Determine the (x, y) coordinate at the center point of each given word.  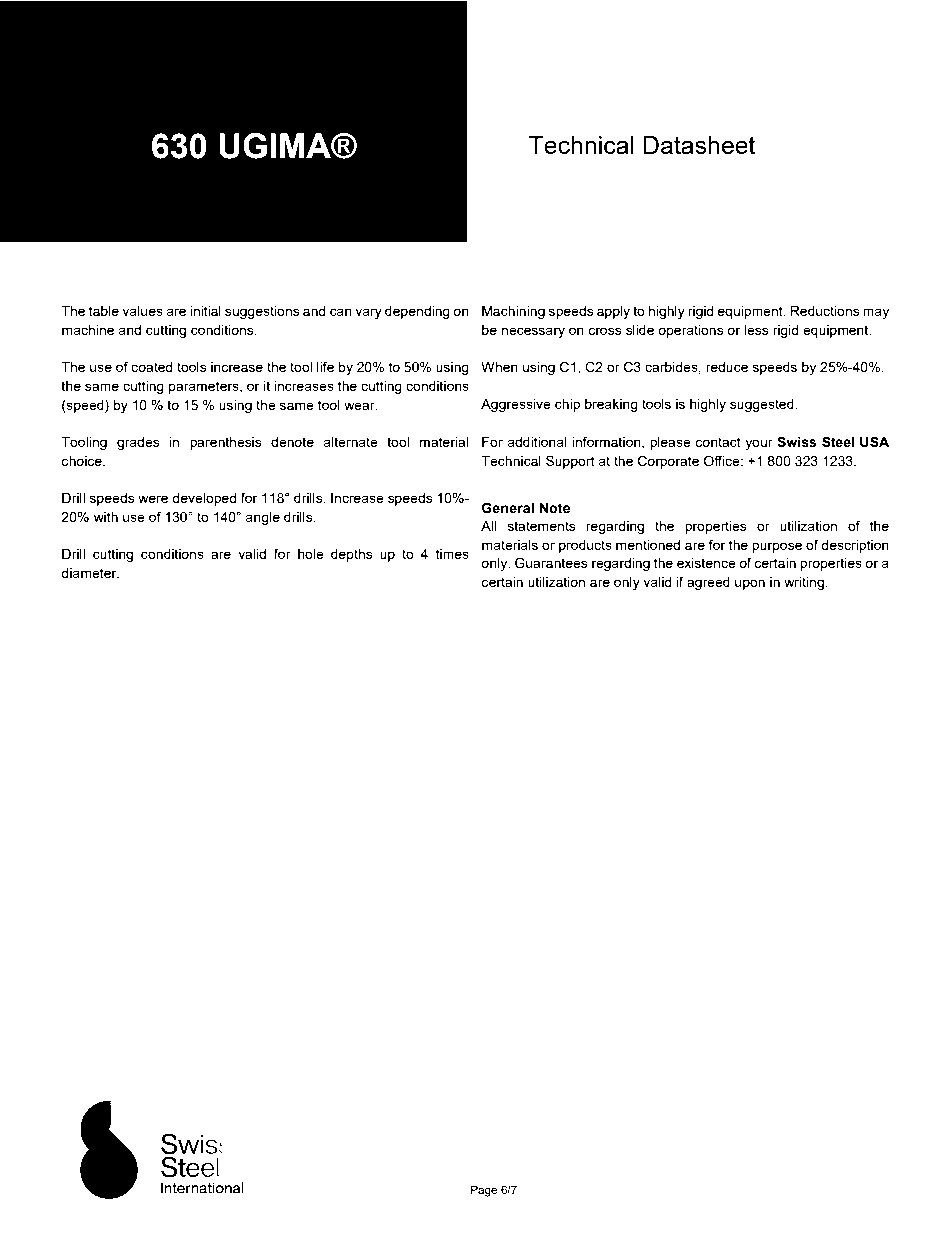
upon (750, 584)
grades (138, 443)
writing (805, 583)
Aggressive (516, 405)
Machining (513, 312)
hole (311, 554)
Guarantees (551, 563)
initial (205, 311)
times (452, 554)
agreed (708, 583)
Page (484, 1191)
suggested (763, 405)
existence (706, 563)
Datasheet (699, 145)
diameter (90, 573)
